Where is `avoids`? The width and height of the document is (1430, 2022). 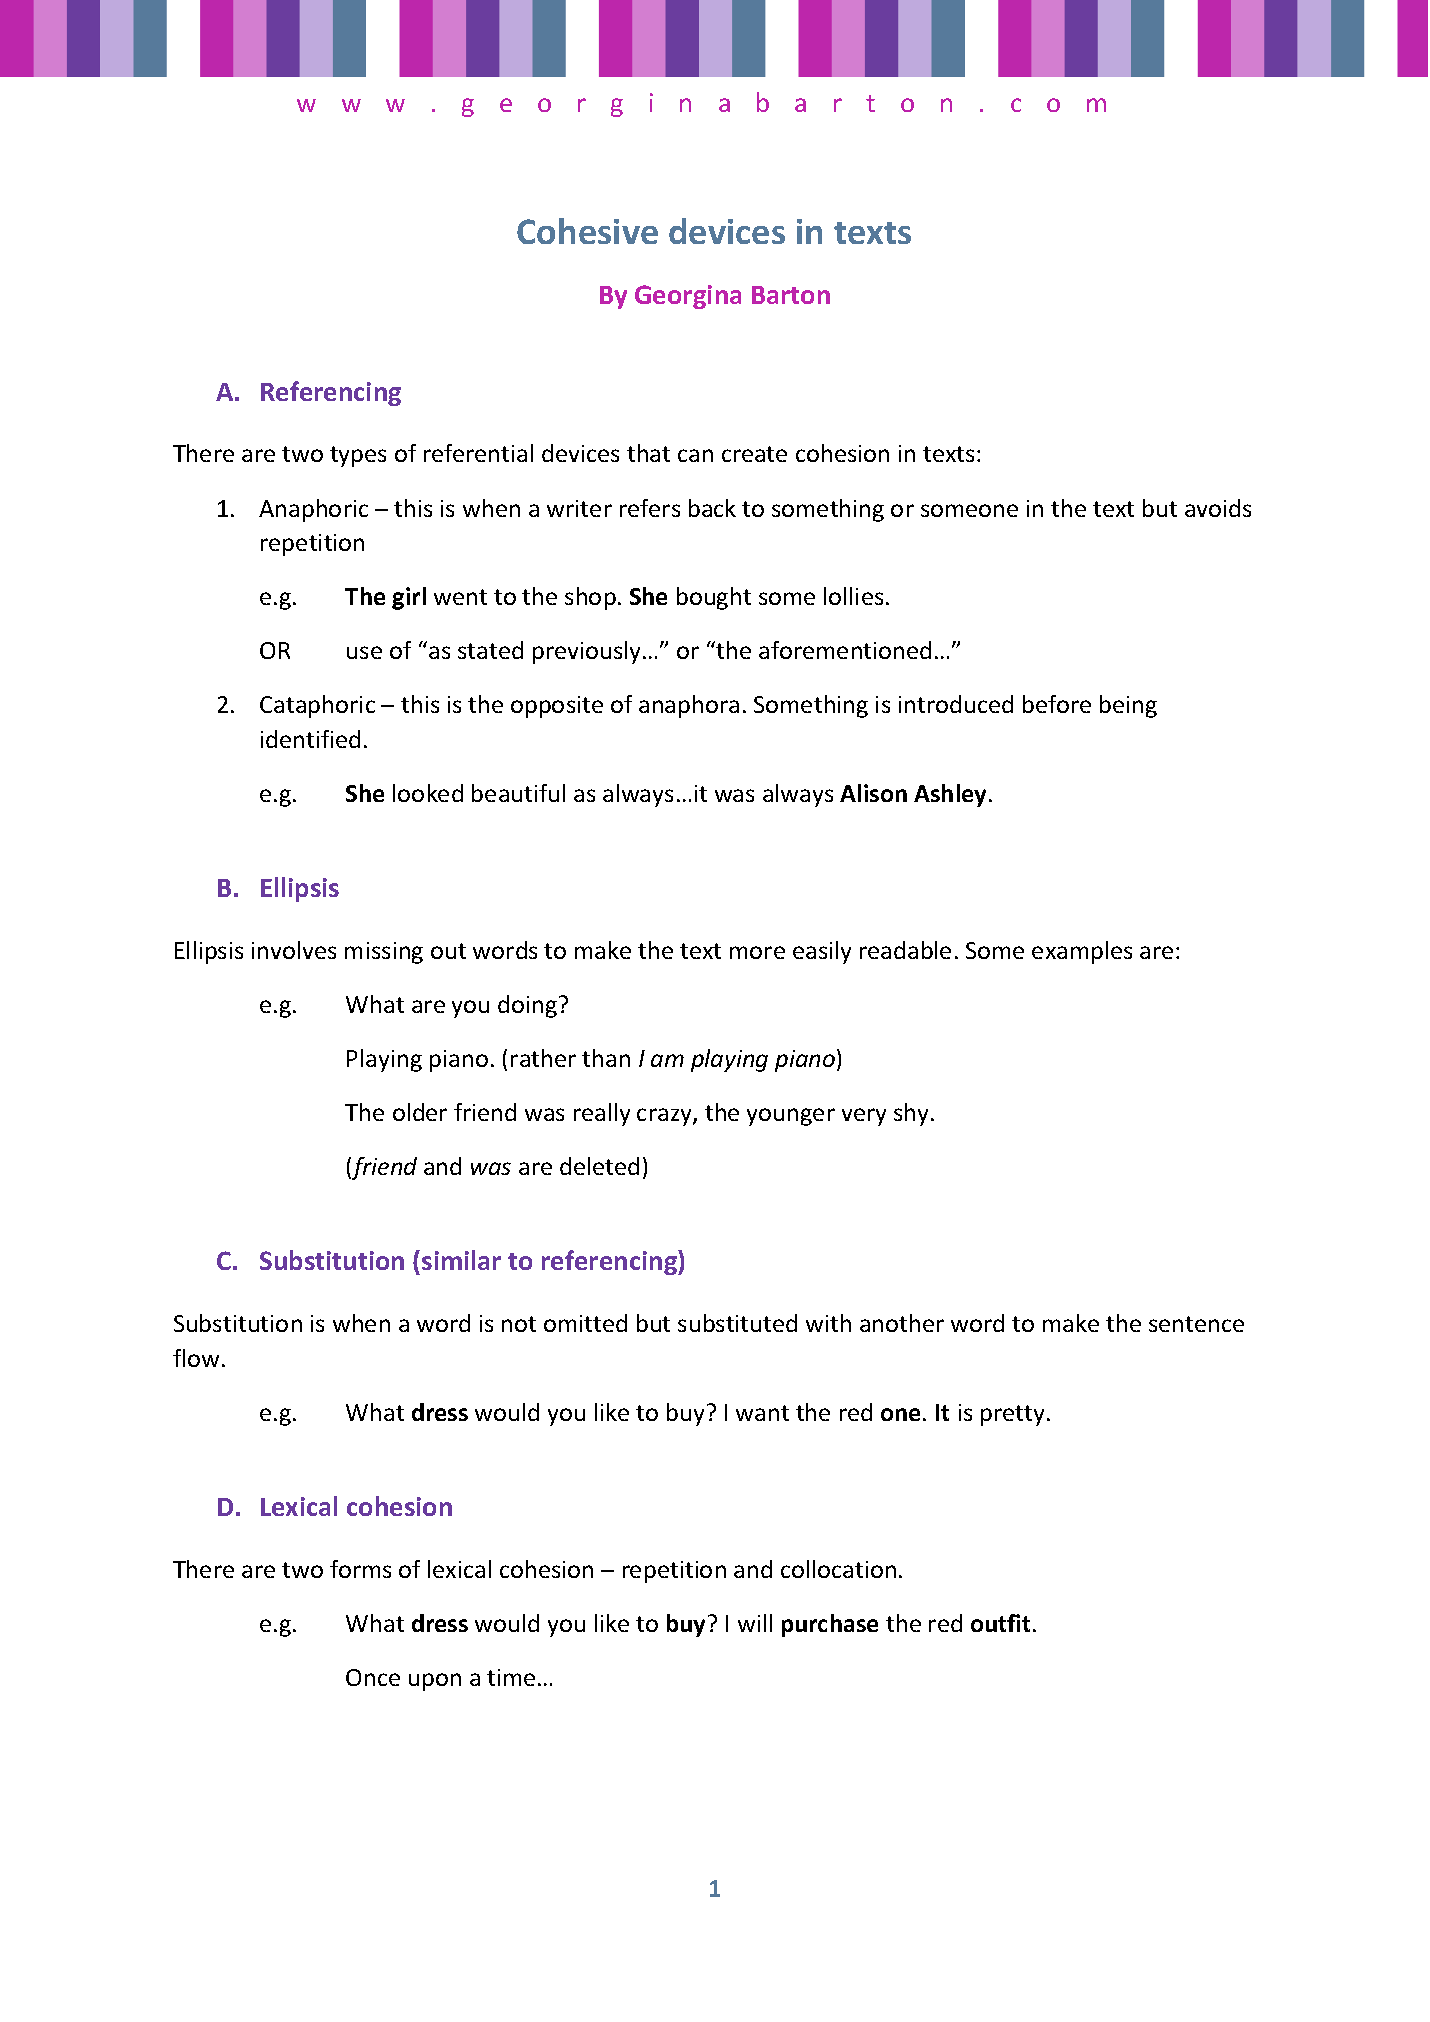
avoids is located at coordinates (1218, 508).
